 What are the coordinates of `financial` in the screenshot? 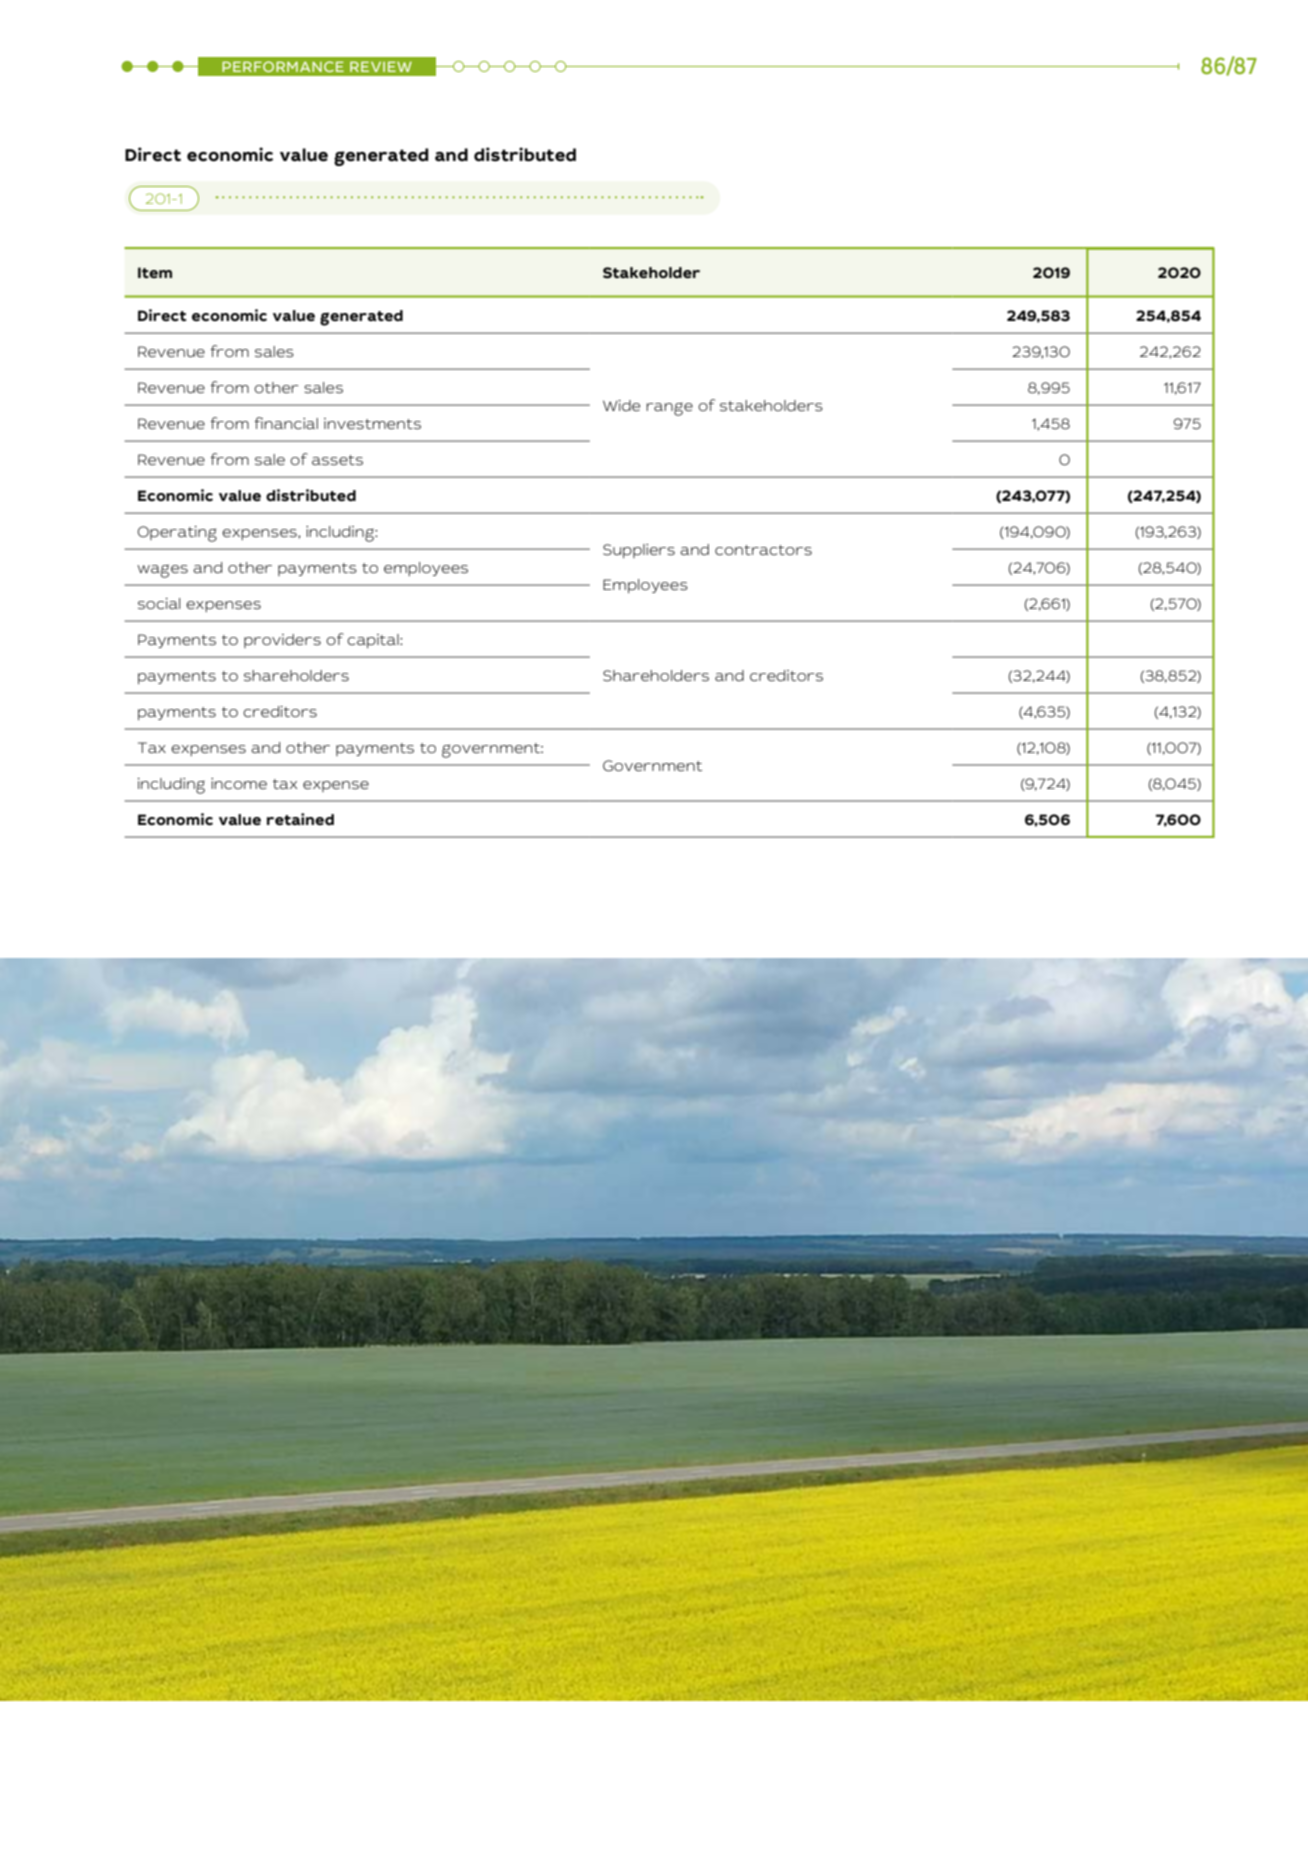 It's located at (286, 423).
